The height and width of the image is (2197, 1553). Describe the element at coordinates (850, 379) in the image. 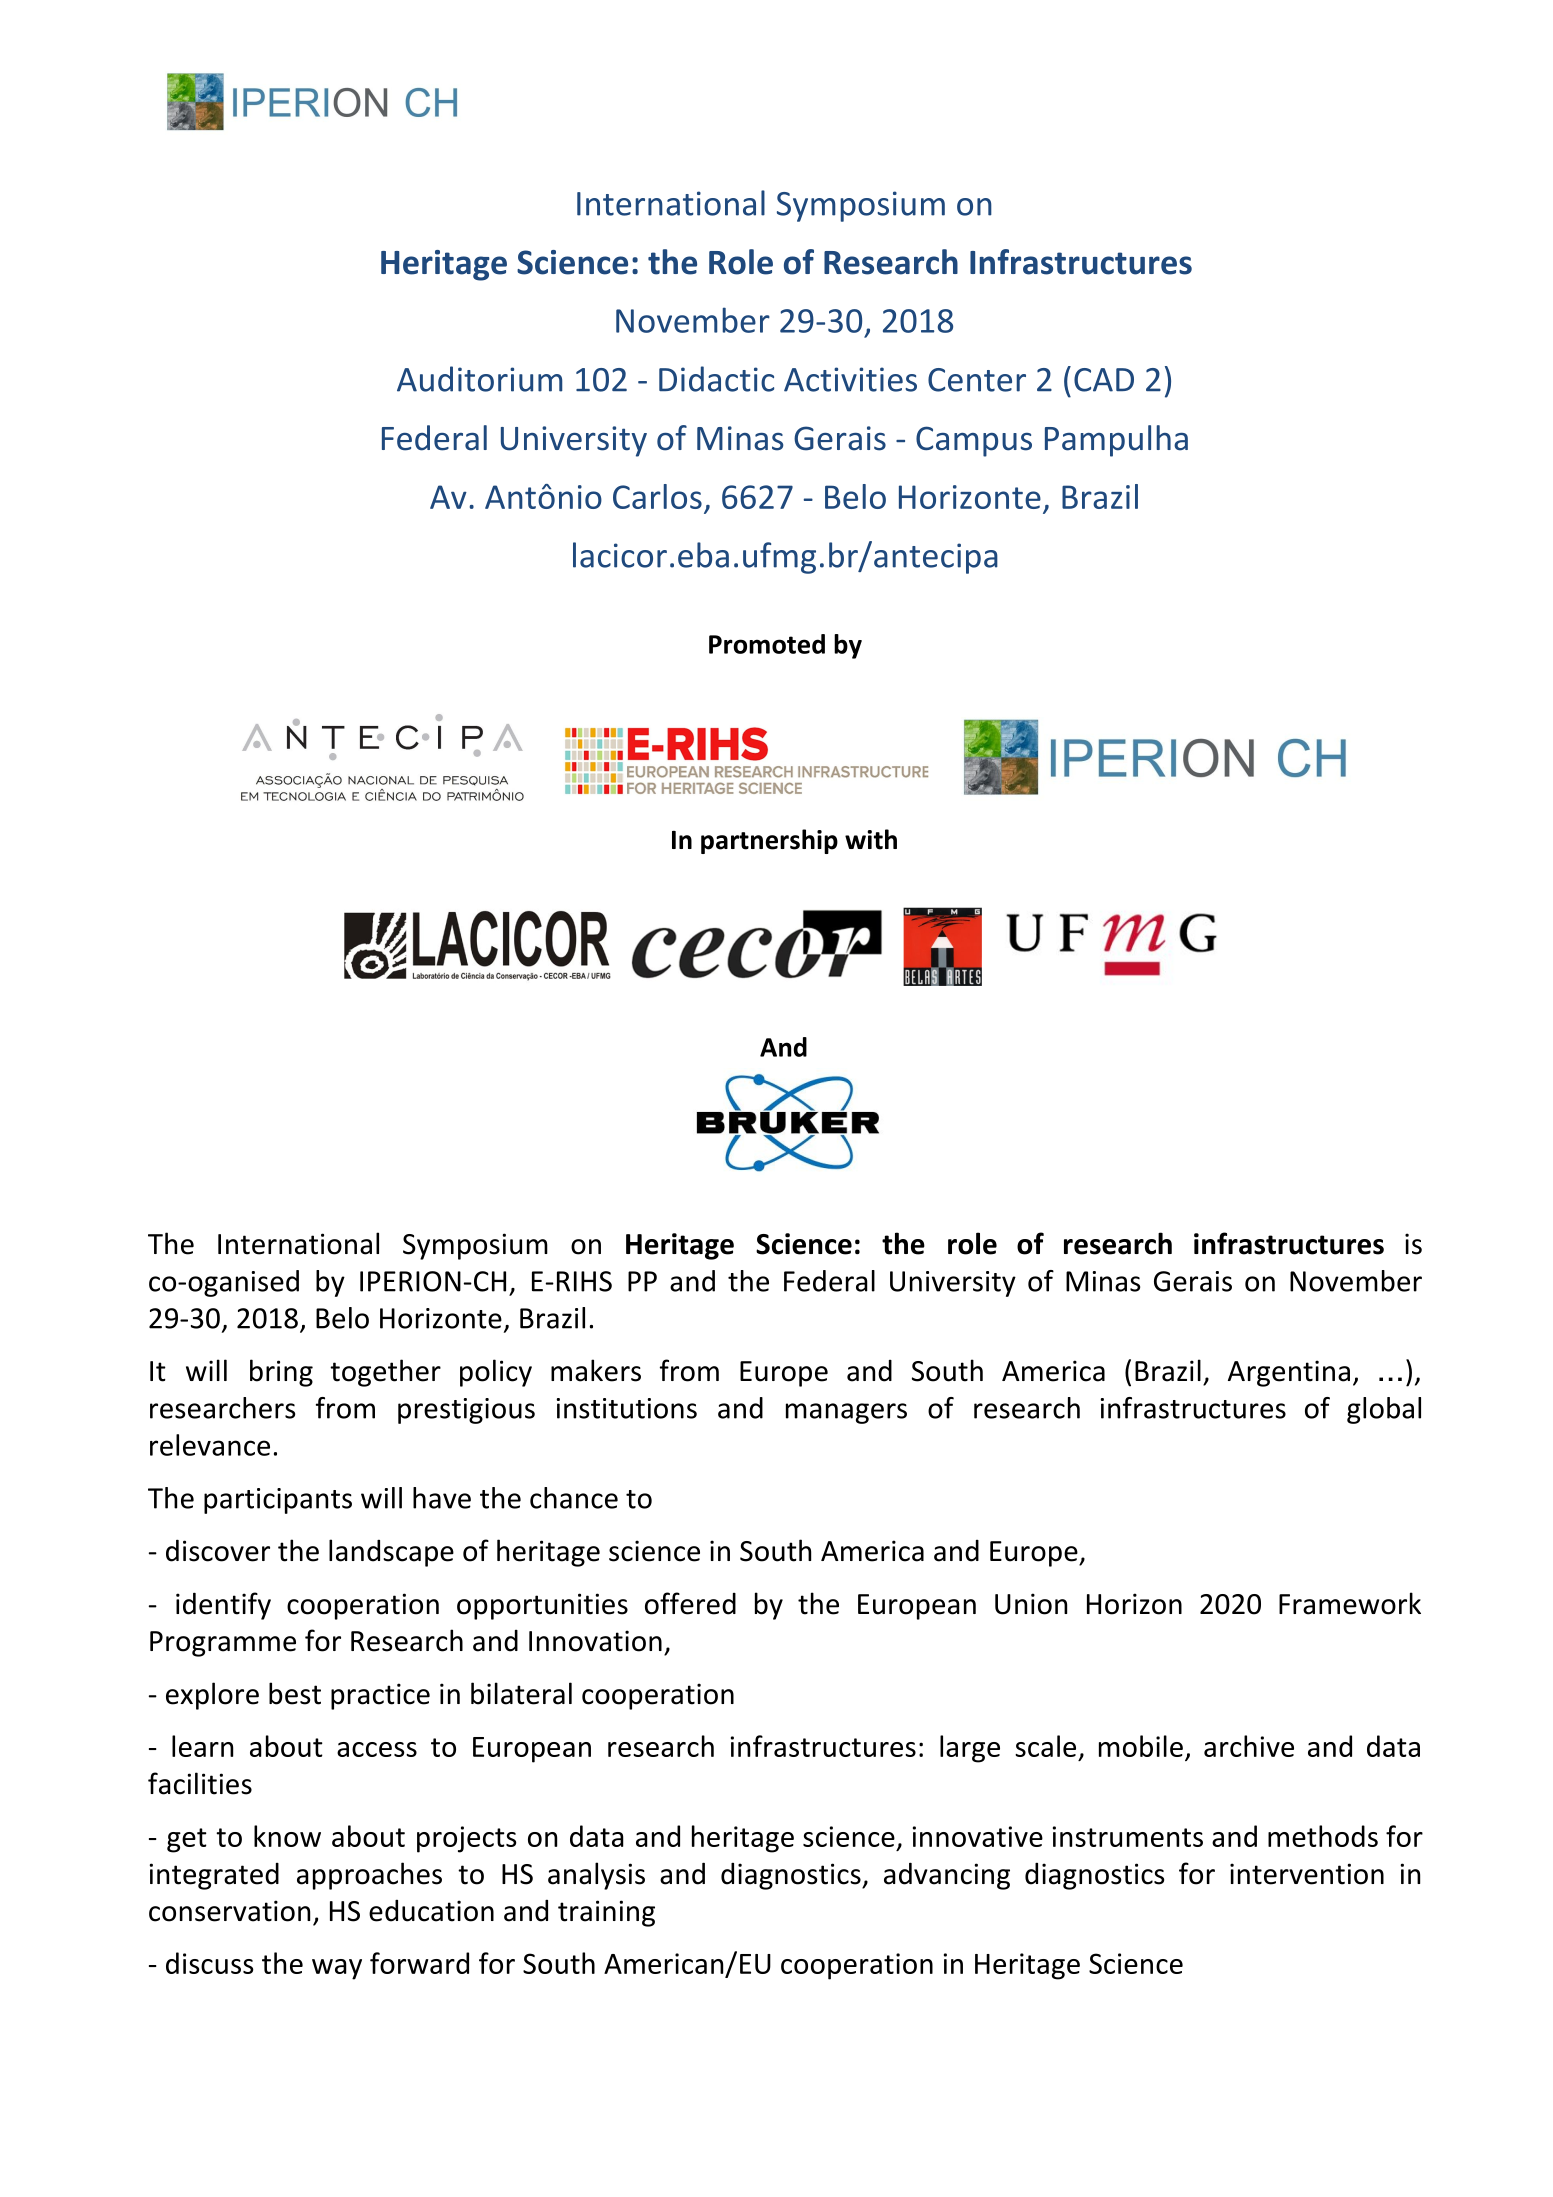

I see `Activities` at that location.
